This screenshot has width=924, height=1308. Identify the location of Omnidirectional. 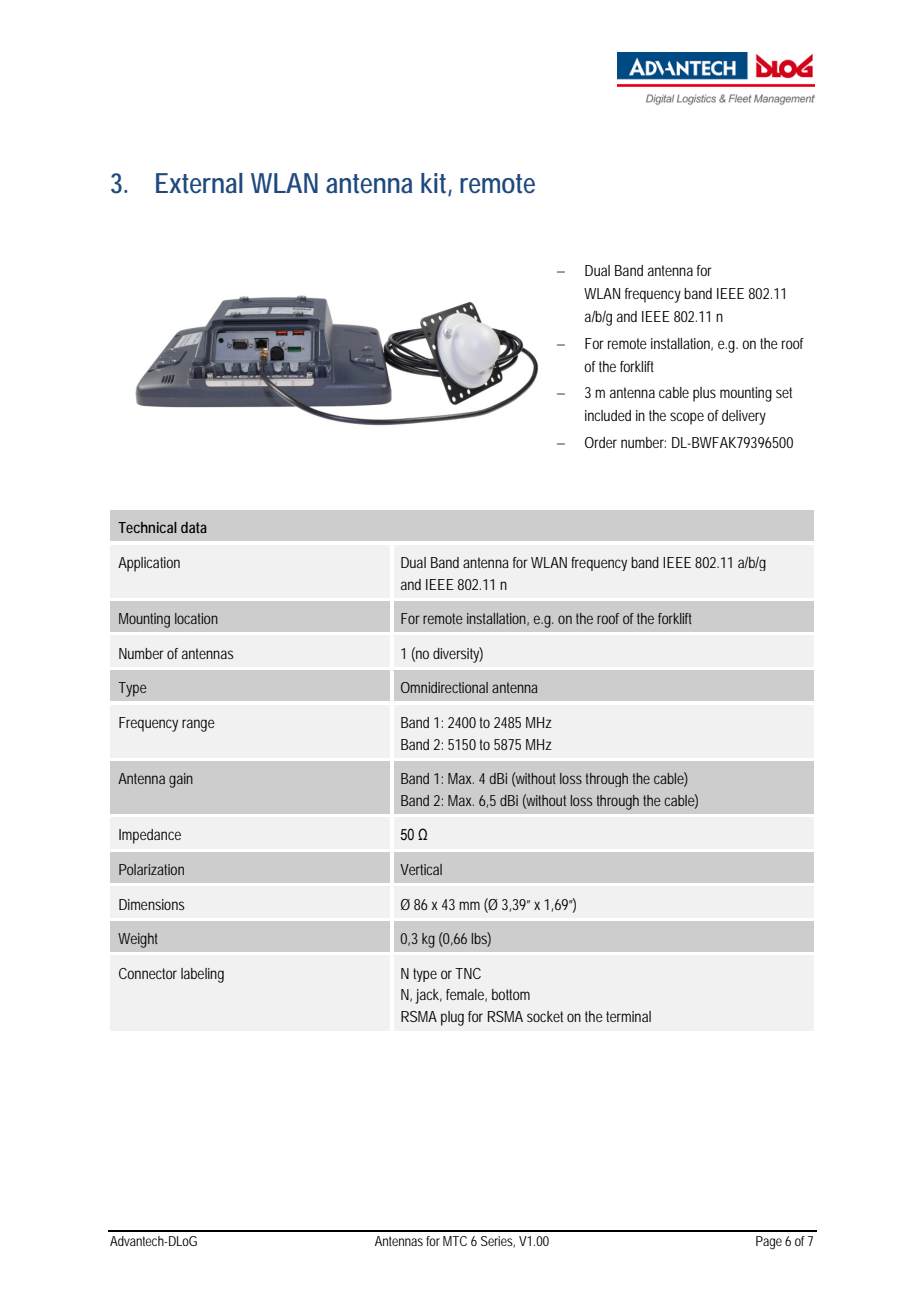
(444, 687).
